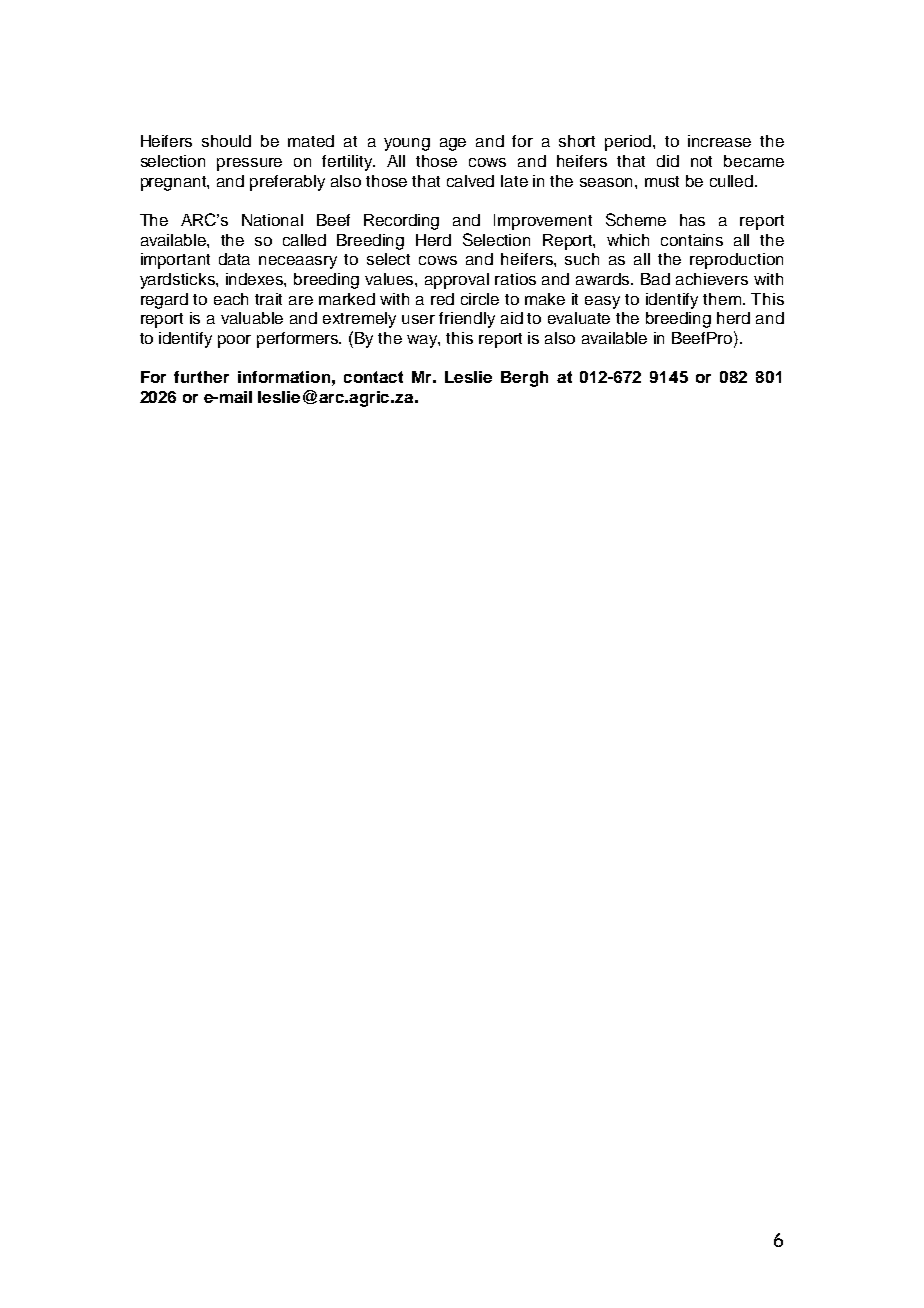 The width and height of the image is (924, 1308). Describe the element at coordinates (453, 144) in the image. I see `age` at that location.
